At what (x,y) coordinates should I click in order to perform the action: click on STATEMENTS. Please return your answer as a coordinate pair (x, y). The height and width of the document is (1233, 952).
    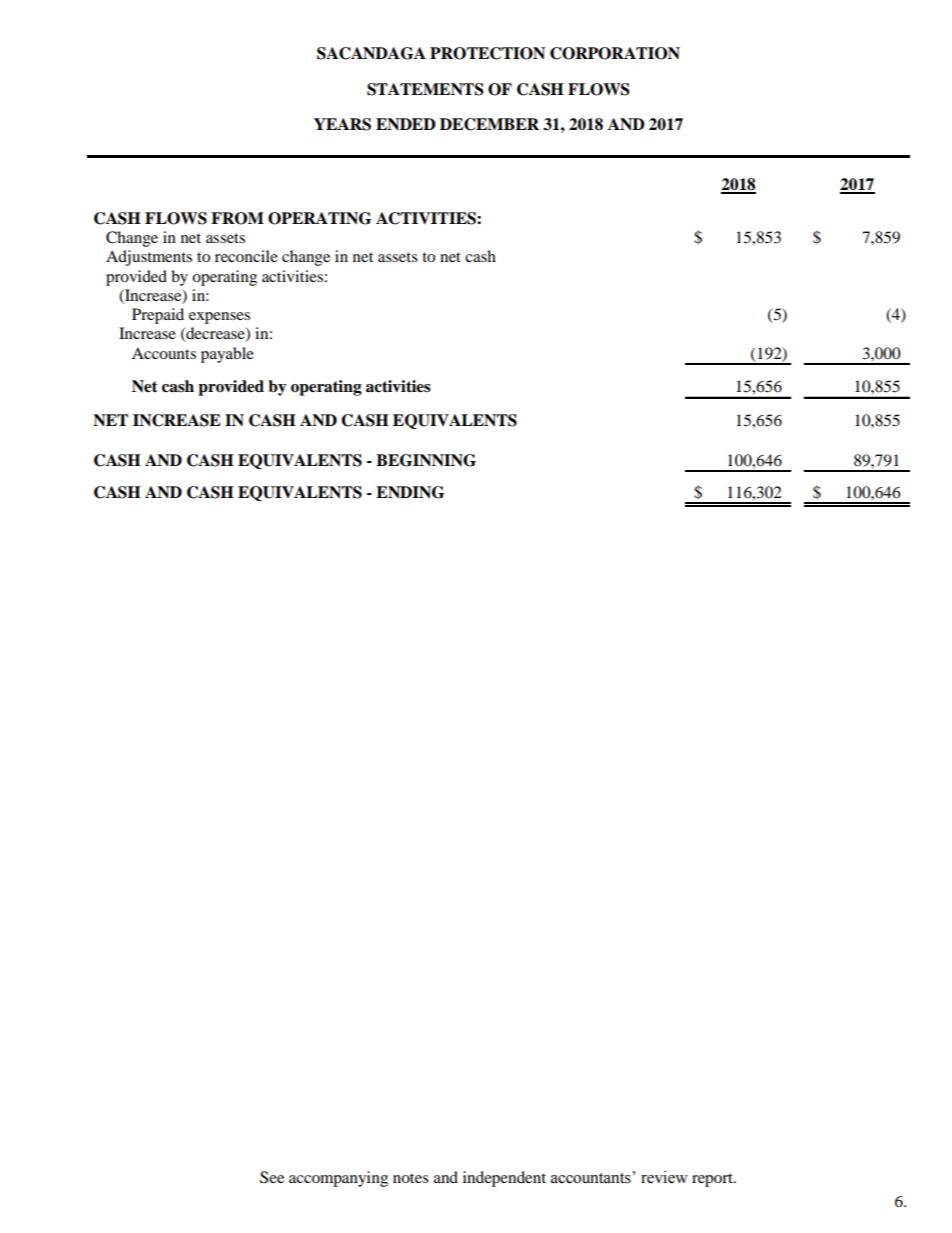
    Looking at the image, I should click on (425, 89).
